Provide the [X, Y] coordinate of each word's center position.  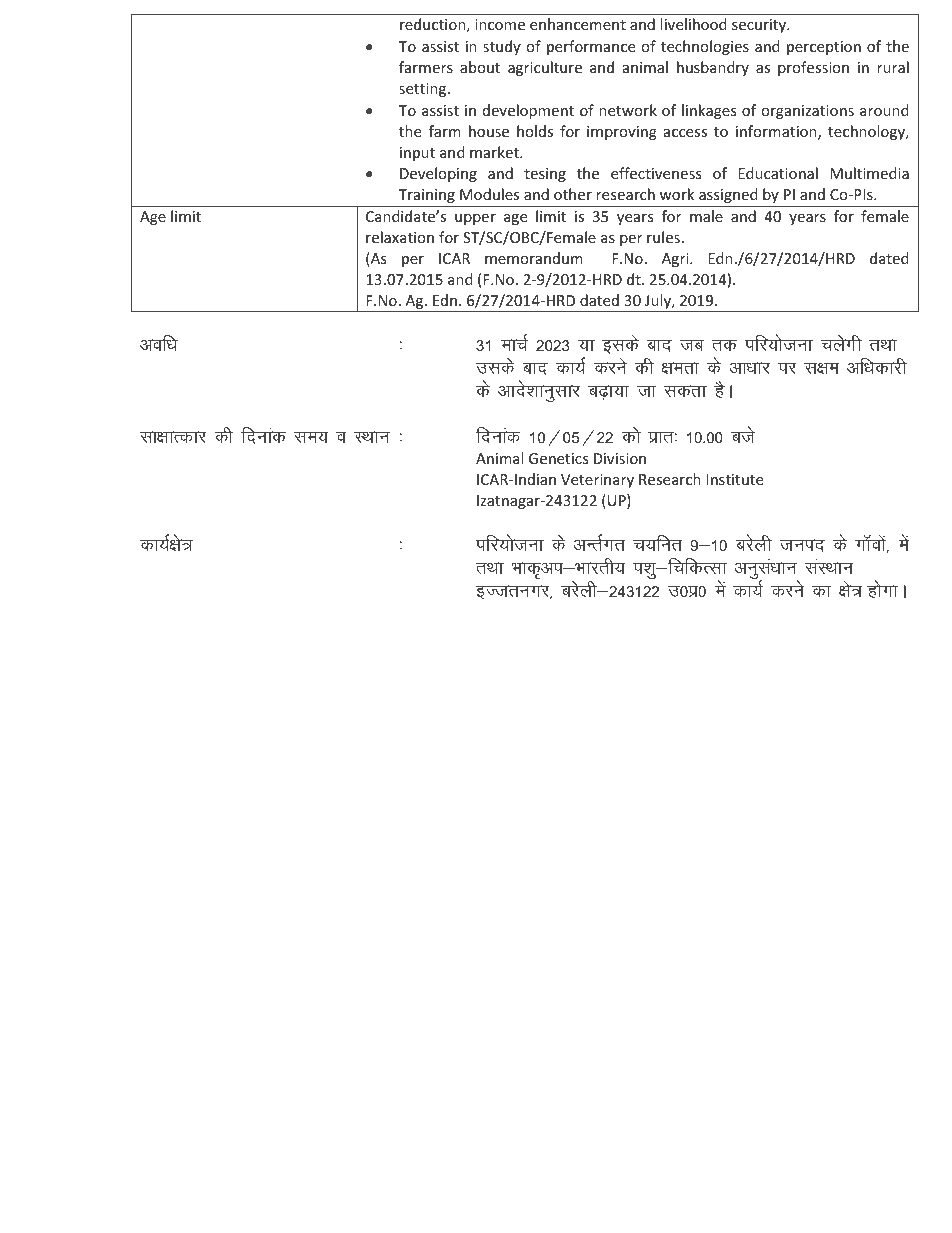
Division [620, 458]
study [502, 47]
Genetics [558, 458]
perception [824, 48]
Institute [734, 479]
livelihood [693, 24]
